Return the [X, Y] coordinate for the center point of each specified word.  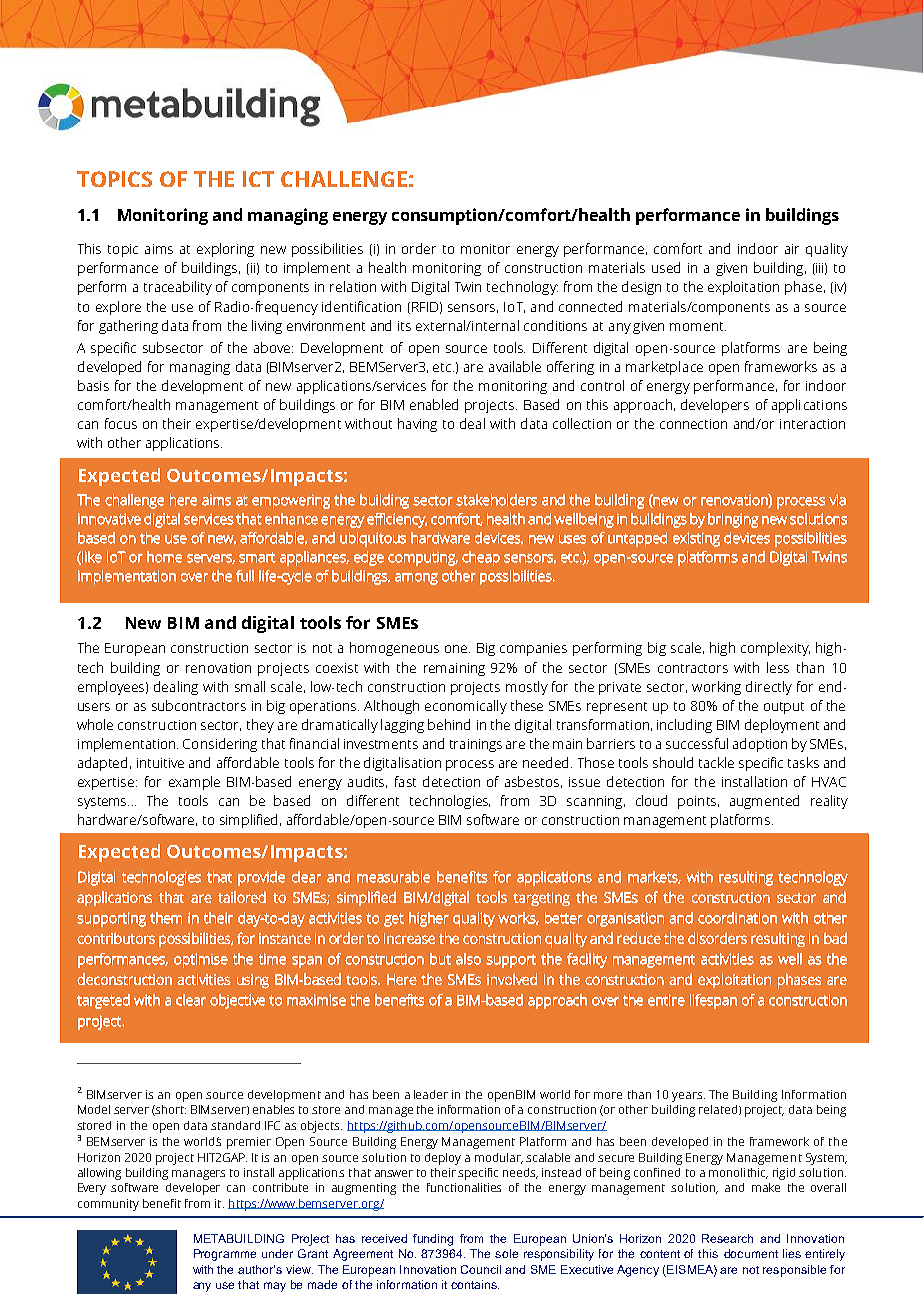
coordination [737, 918]
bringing [733, 520]
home [164, 557]
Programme [225, 1255]
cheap [481, 558]
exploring [225, 250]
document [751, 1253]
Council [481, 1269]
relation [353, 286]
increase [409, 938]
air [792, 249]
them [166, 918]
